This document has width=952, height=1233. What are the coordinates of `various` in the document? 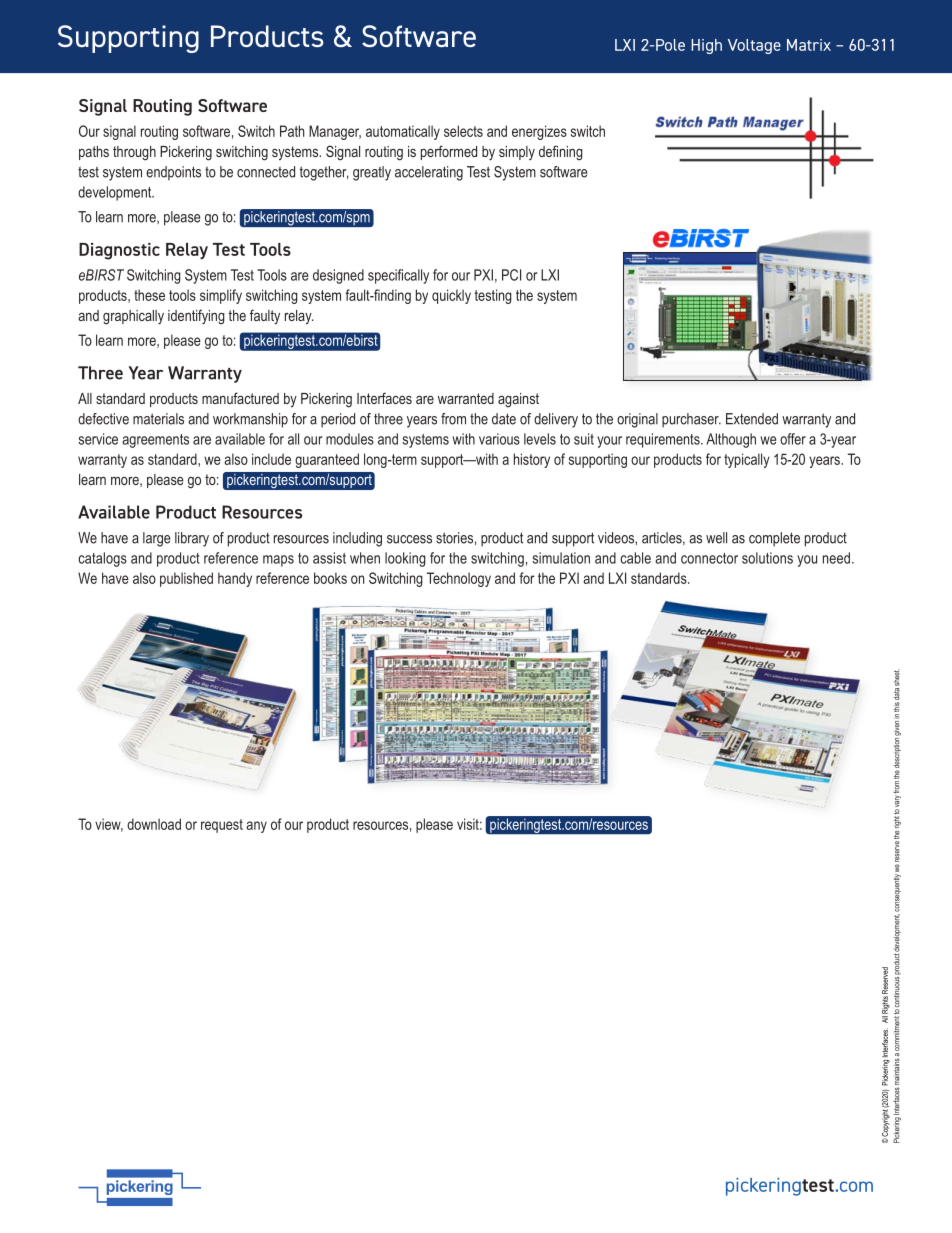 It's located at (499, 439).
